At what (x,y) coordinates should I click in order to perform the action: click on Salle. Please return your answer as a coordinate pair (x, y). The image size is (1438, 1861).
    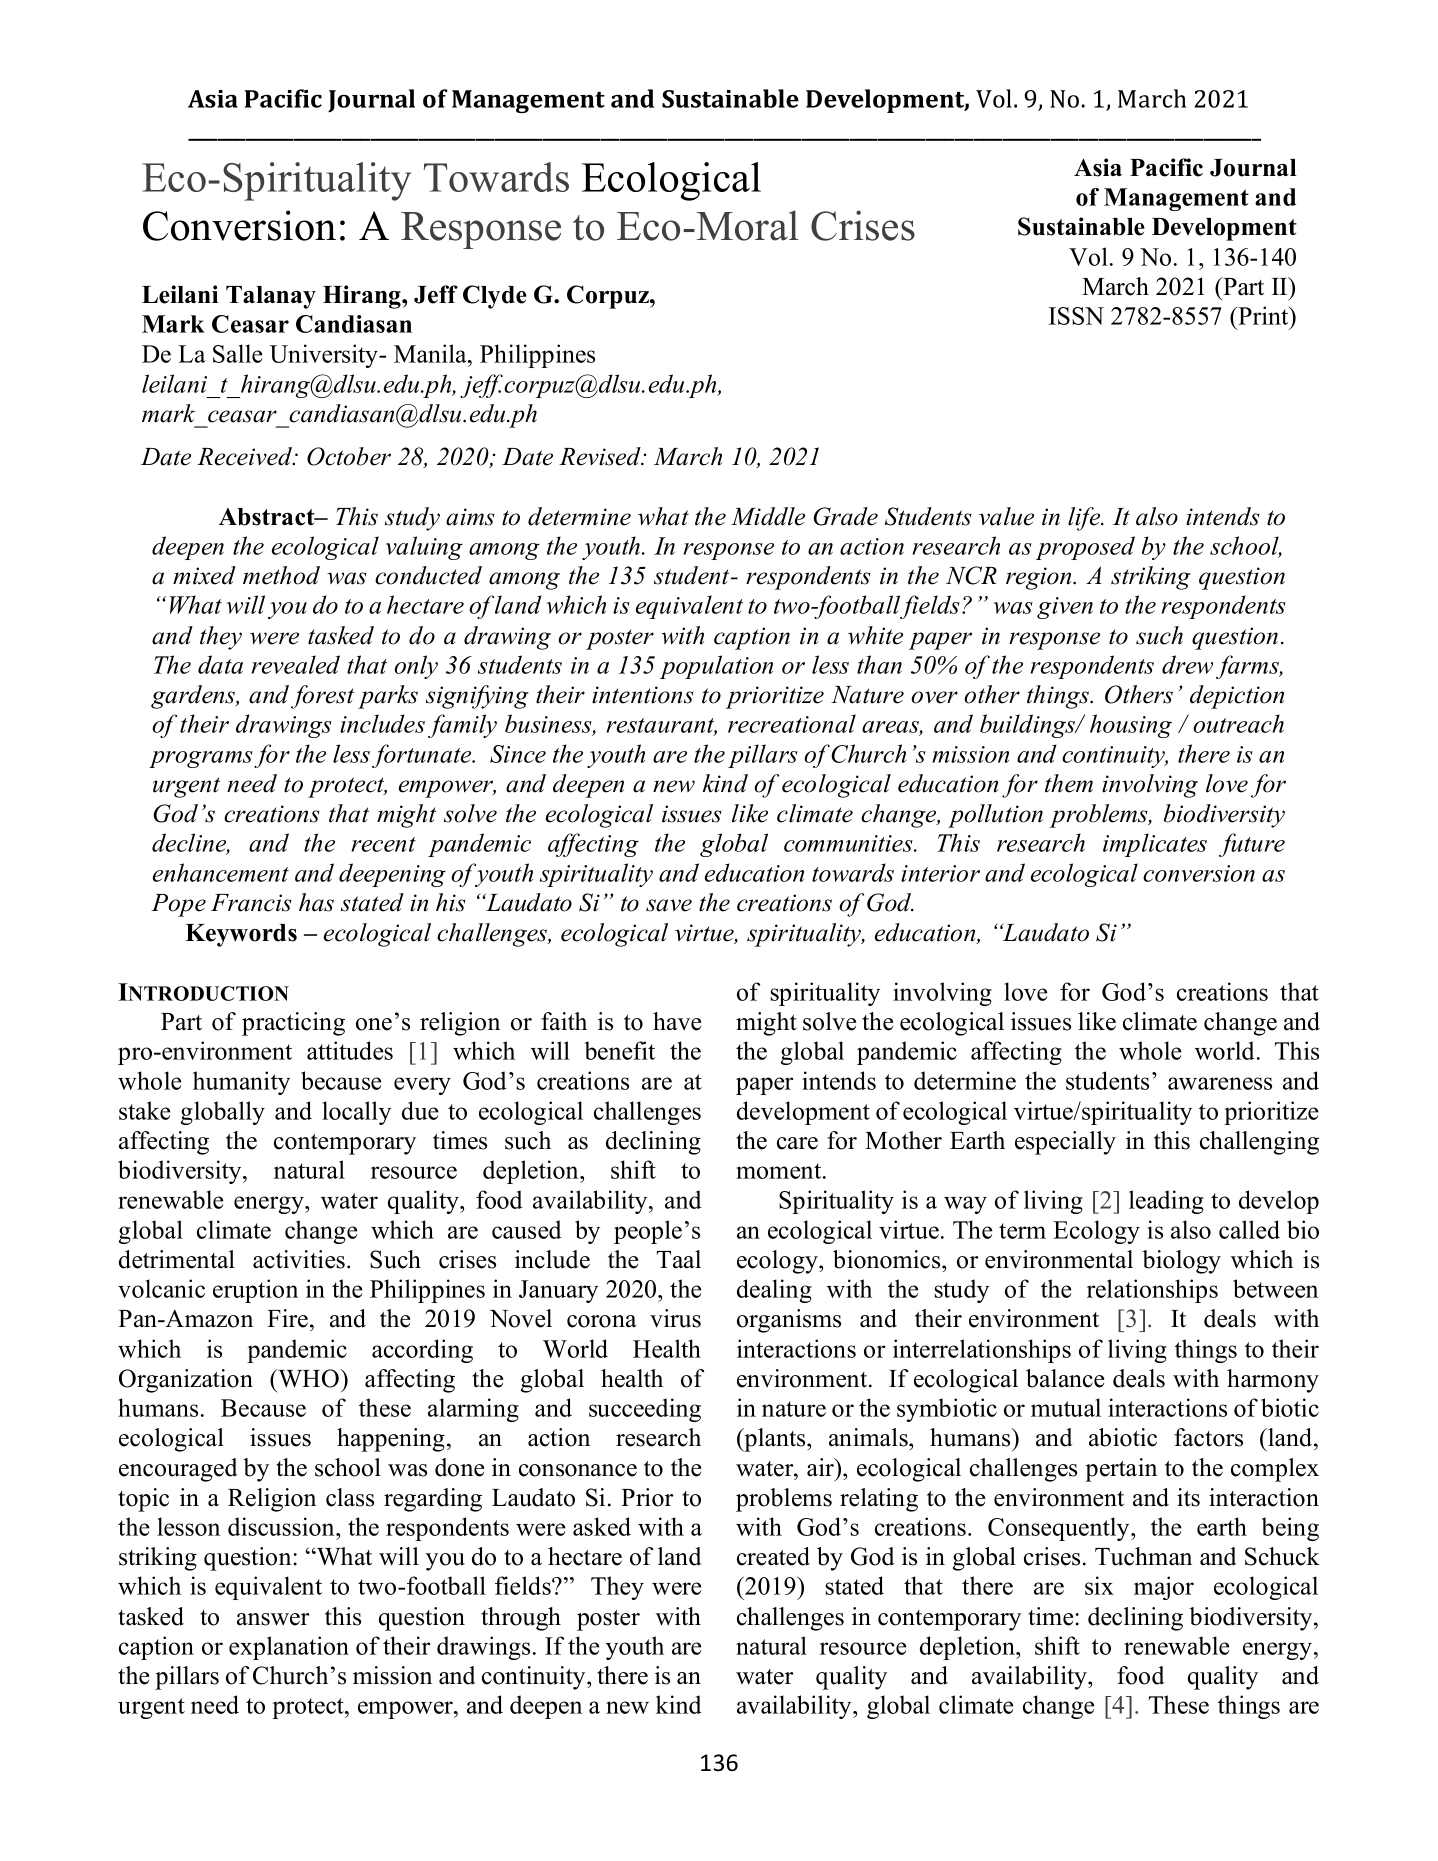
    Looking at the image, I should click on (237, 353).
